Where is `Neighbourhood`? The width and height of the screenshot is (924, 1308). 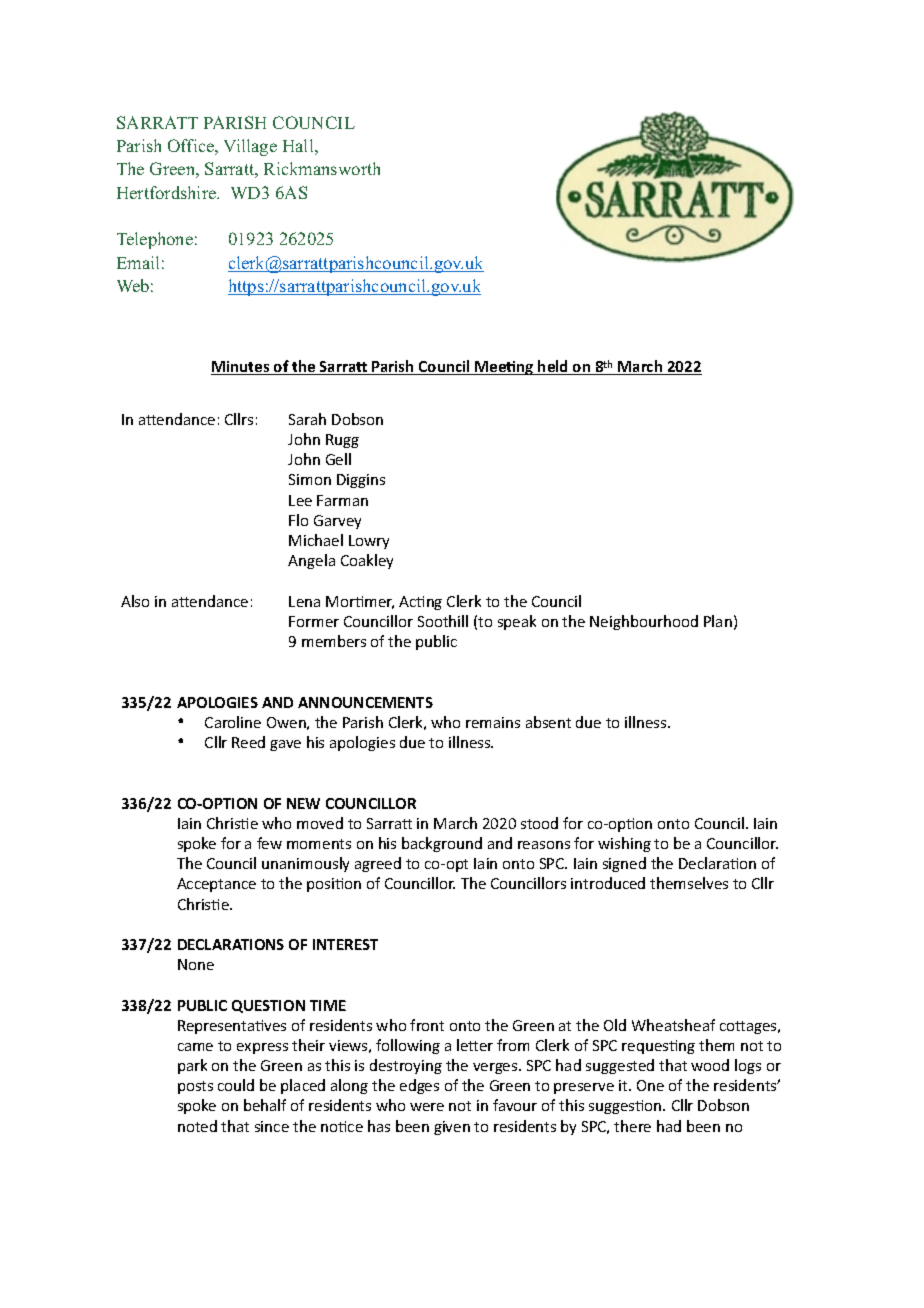
Neighbourhood is located at coordinates (644, 622).
